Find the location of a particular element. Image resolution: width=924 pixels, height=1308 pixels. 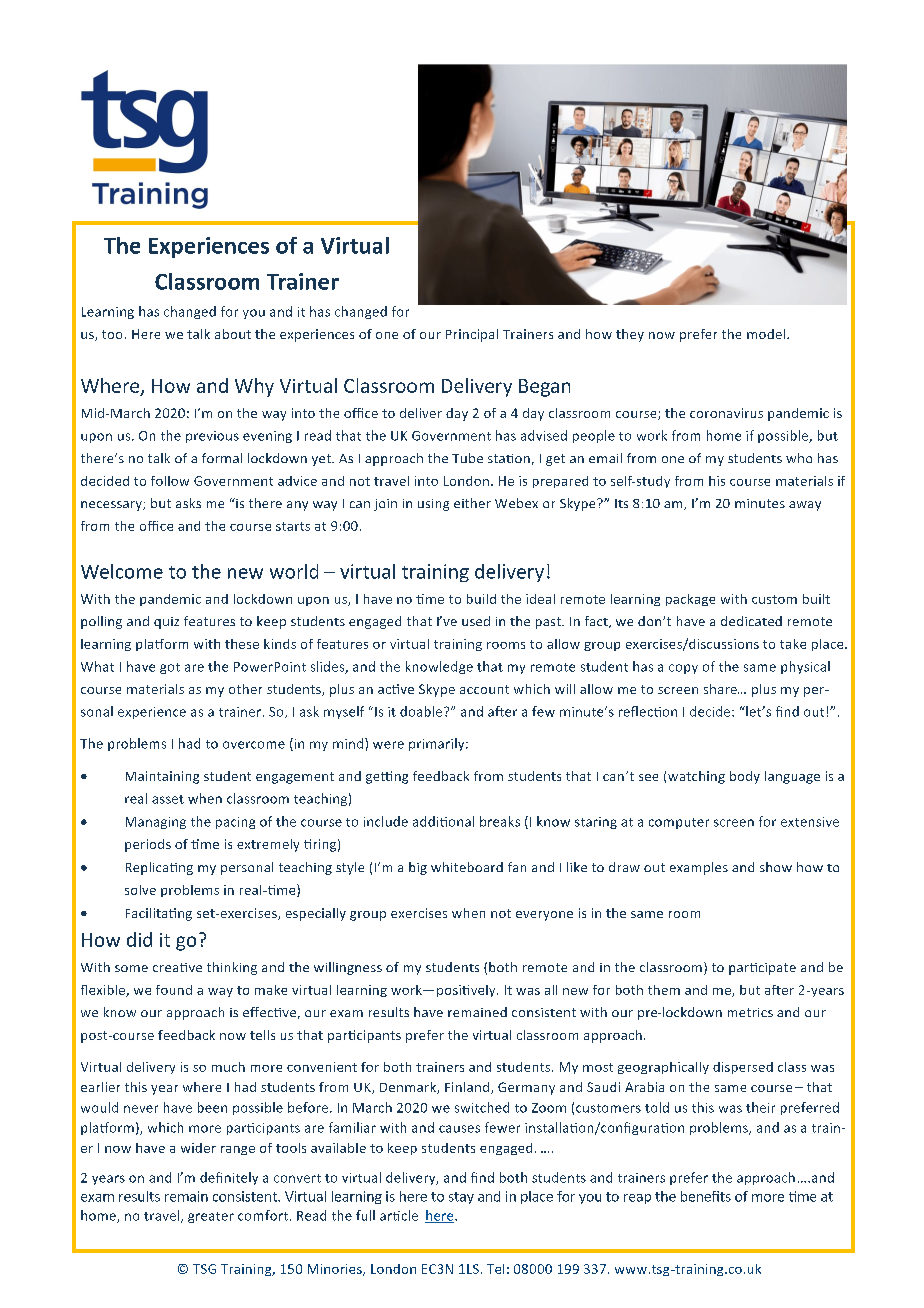

model is located at coordinates (767, 334).
